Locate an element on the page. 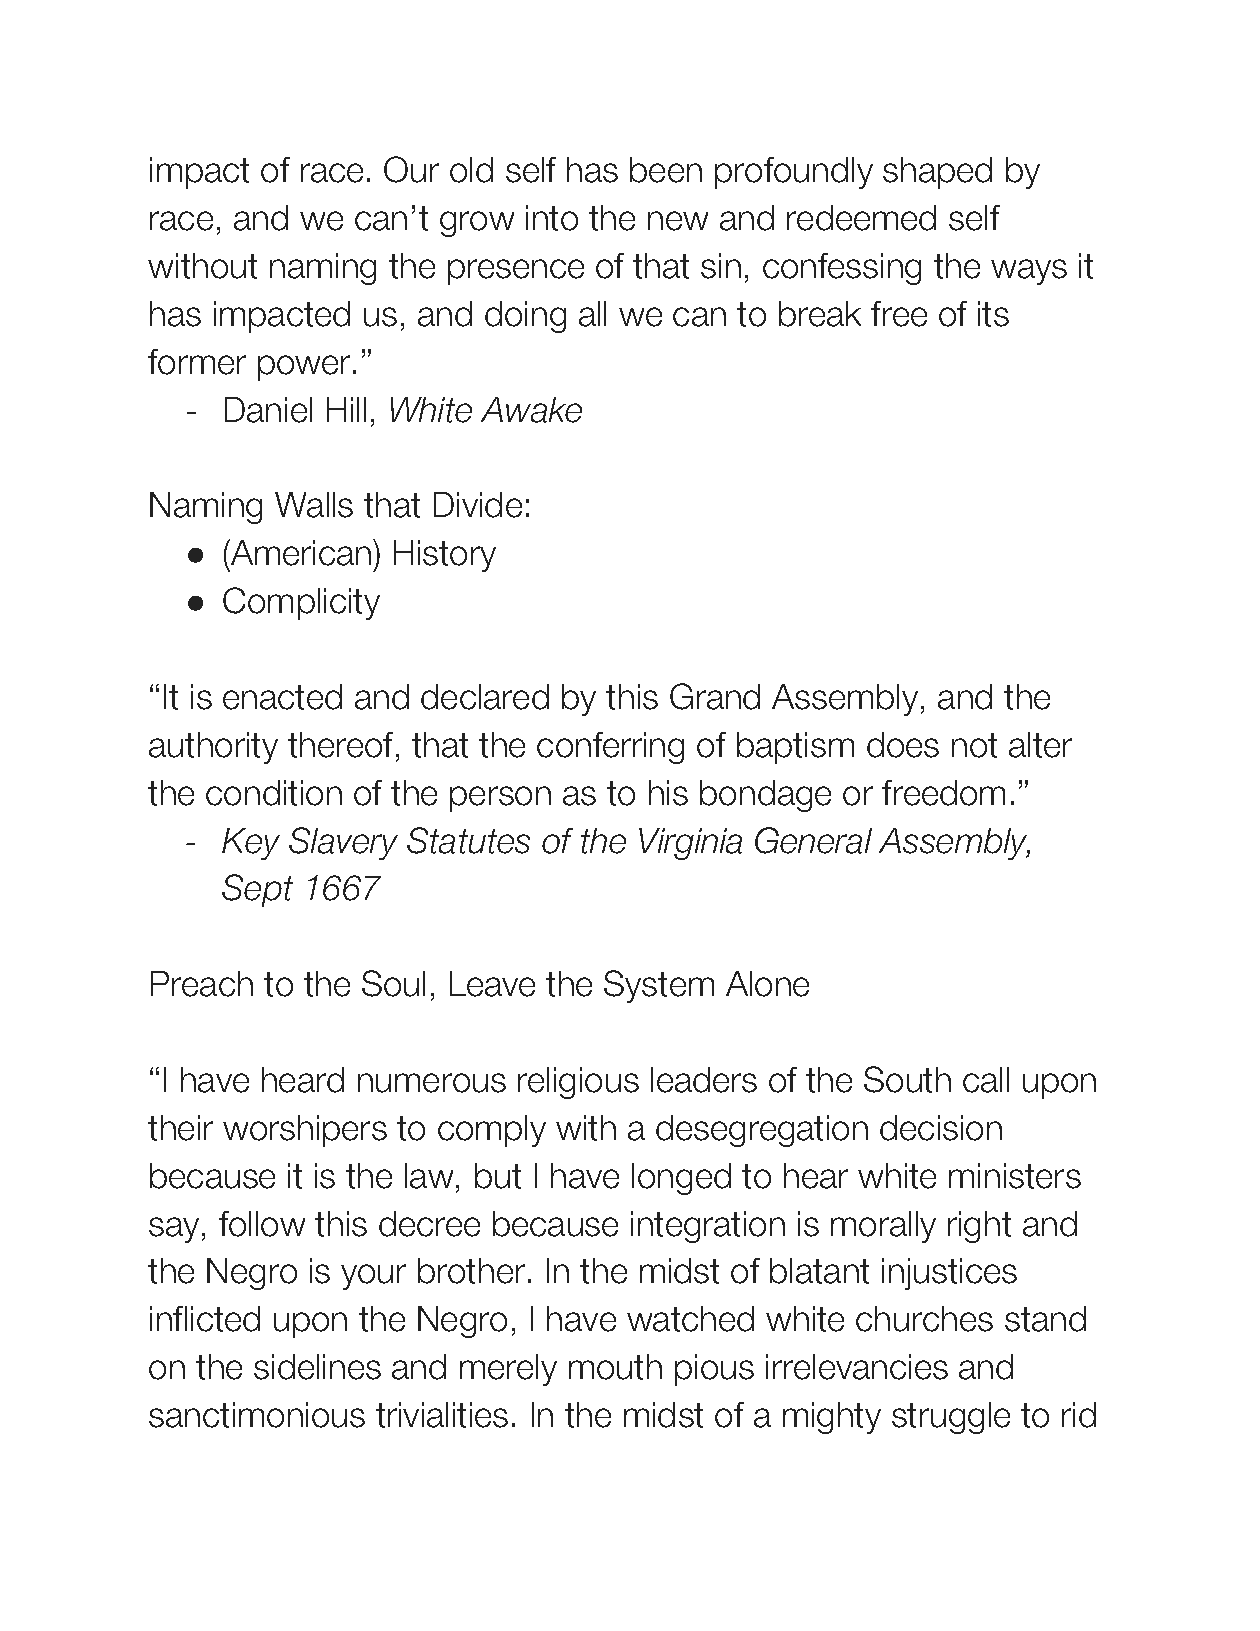 The height and width of the document is (1631, 1260). struggle is located at coordinates (951, 1418).
